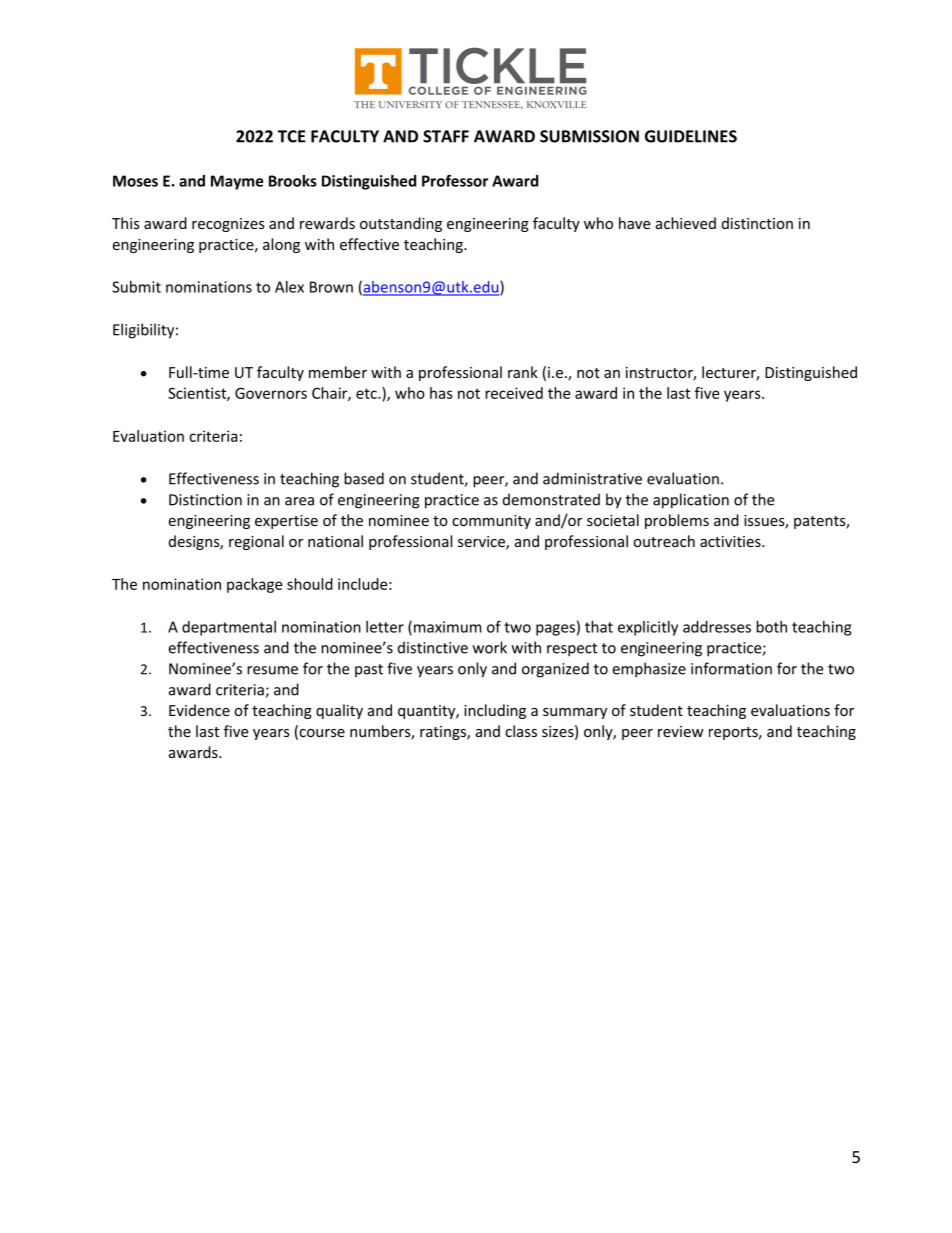  Describe the element at coordinates (135, 181) in the image. I see `Moses` at that location.
